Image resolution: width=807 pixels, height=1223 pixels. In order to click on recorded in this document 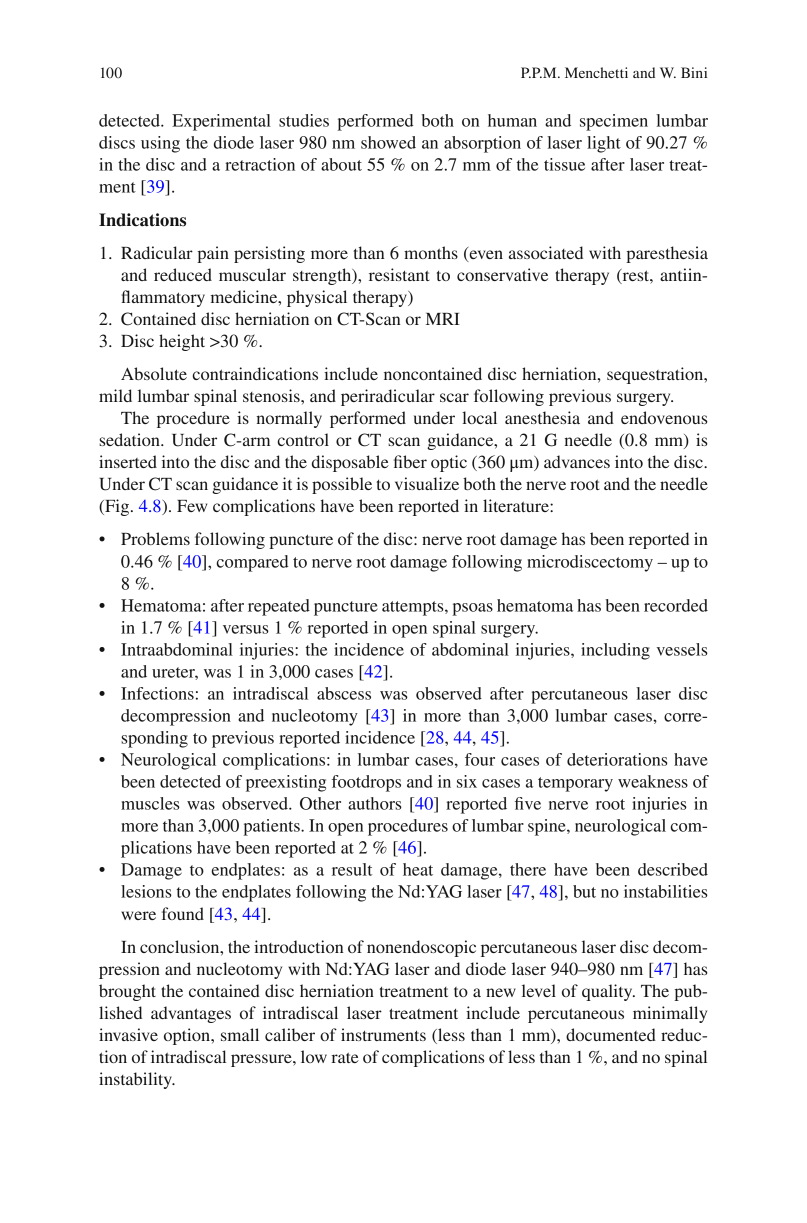, I will do `click(676, 605)`.
